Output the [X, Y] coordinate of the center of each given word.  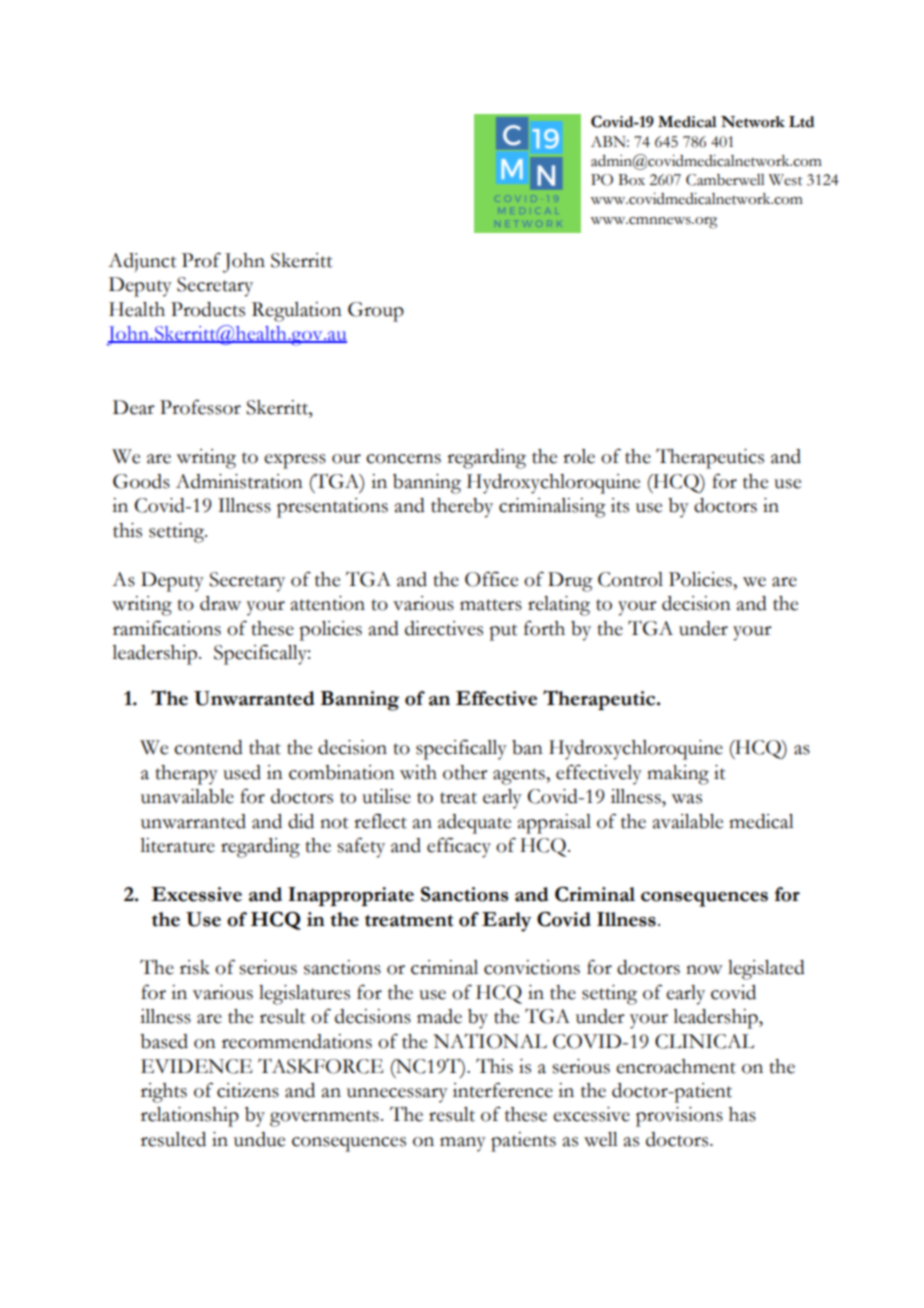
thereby [462, 508]
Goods [141, 481]
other [465, 772]
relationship [190, 1117]
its [620, 505]
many [463, 1144]
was [686, 799]
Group [376, 312]
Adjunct [142, 262]
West [785, 180]
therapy [187, 775]
